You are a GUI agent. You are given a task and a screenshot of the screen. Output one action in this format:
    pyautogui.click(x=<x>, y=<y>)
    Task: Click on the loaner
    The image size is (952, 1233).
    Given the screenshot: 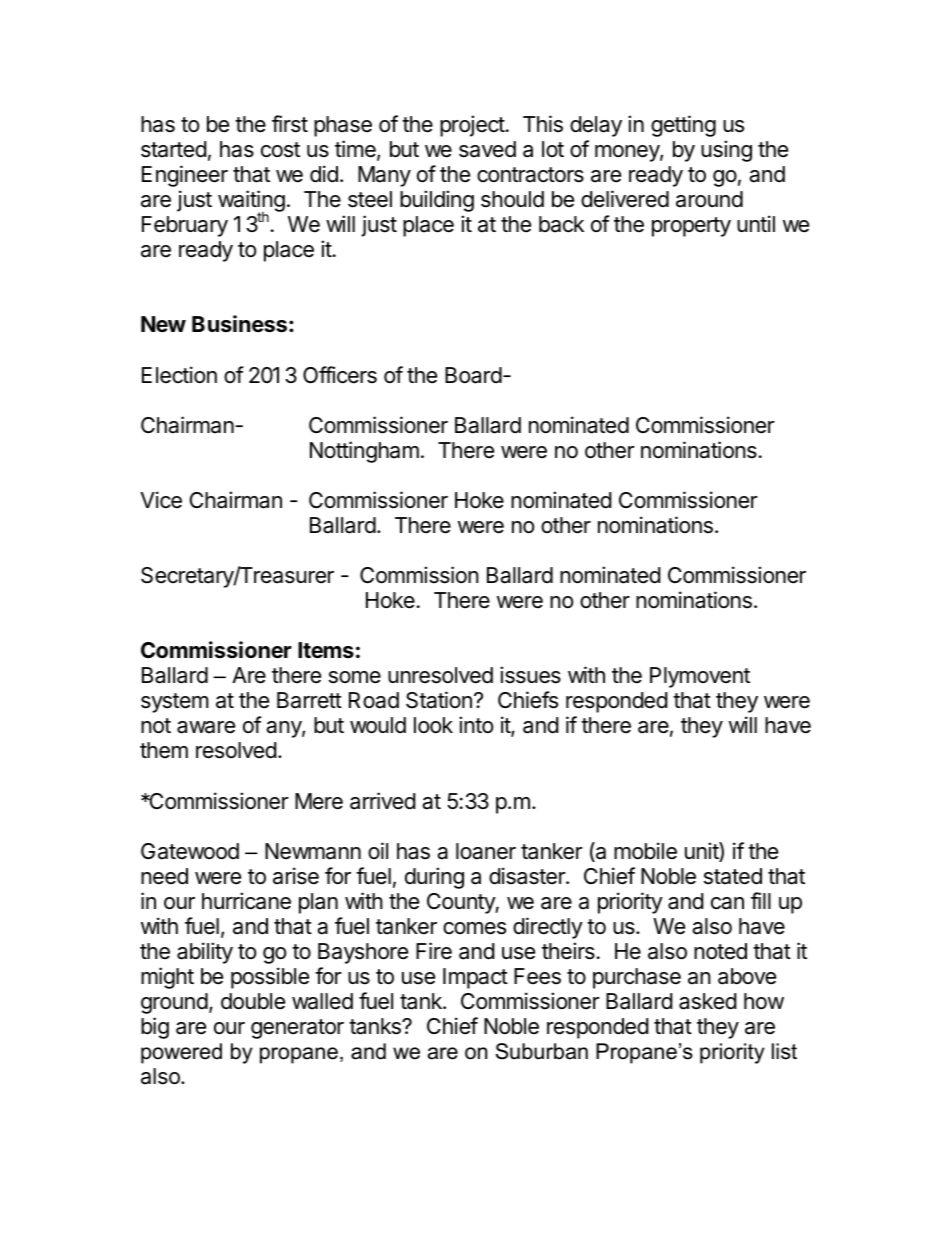 What is the action you would take?
    pyautogui.click(x=486, y=851)
